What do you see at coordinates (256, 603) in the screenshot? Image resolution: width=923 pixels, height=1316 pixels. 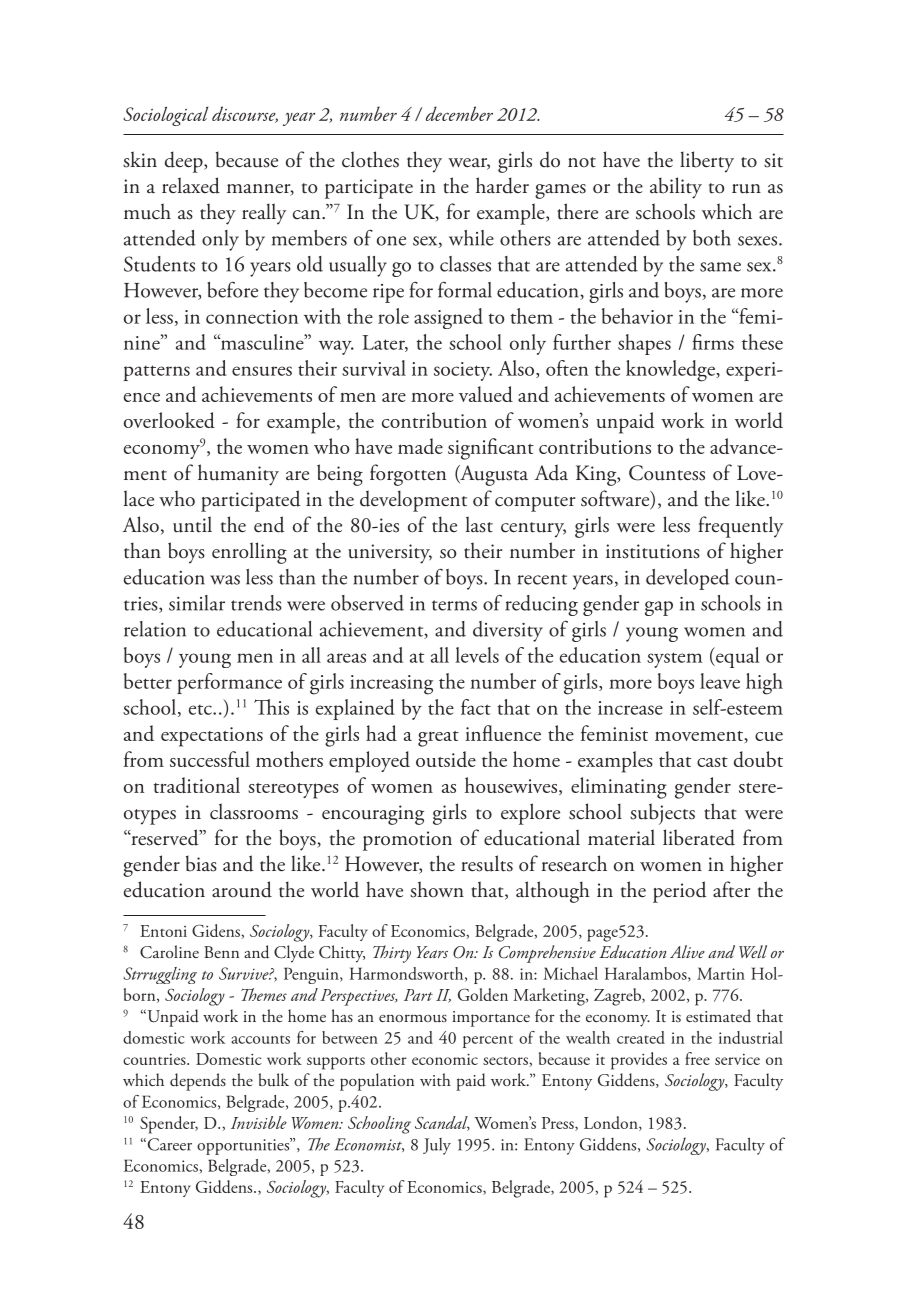 I see `trends` at bounding box center [256, 603].
